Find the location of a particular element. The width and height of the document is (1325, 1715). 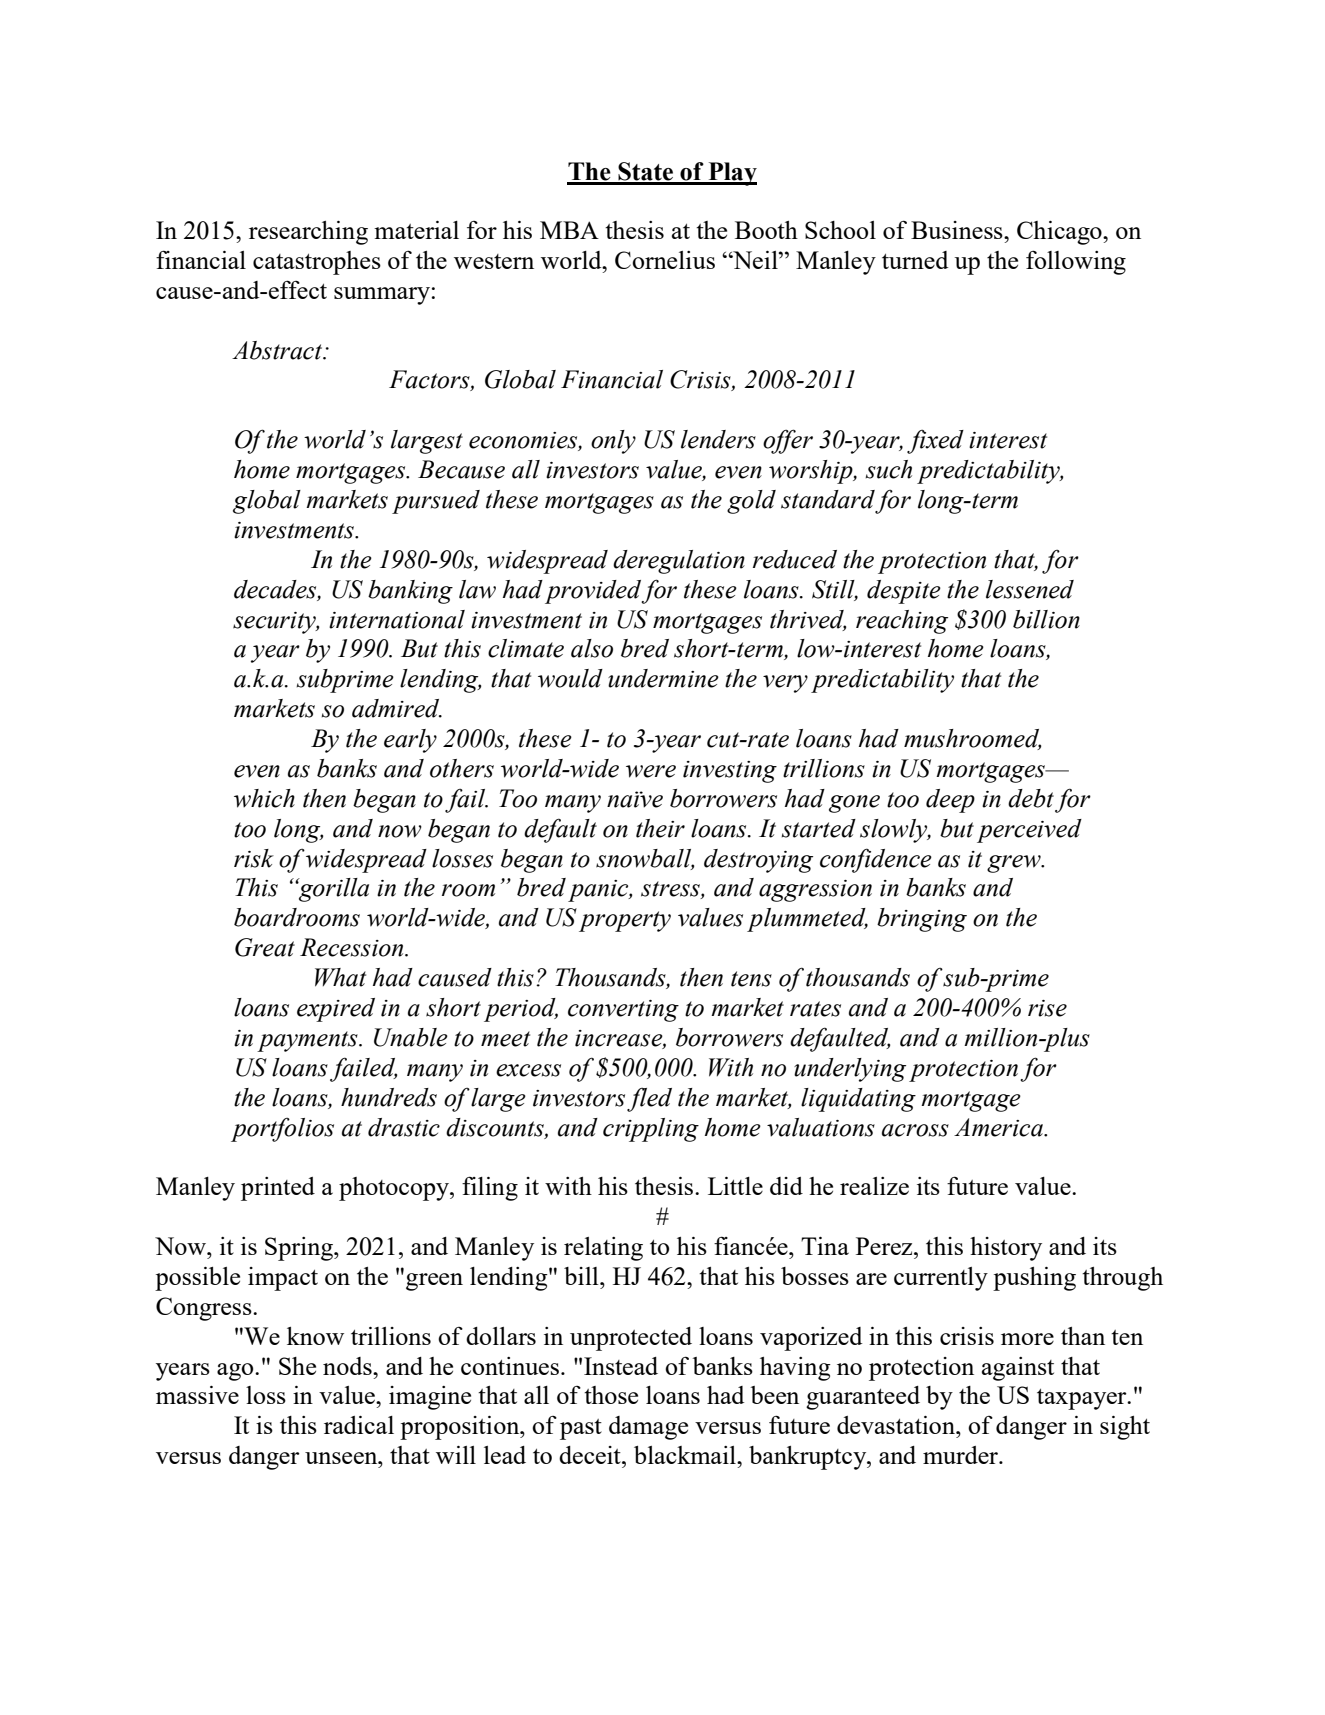

expired is located at coordinates (336, 1010).
